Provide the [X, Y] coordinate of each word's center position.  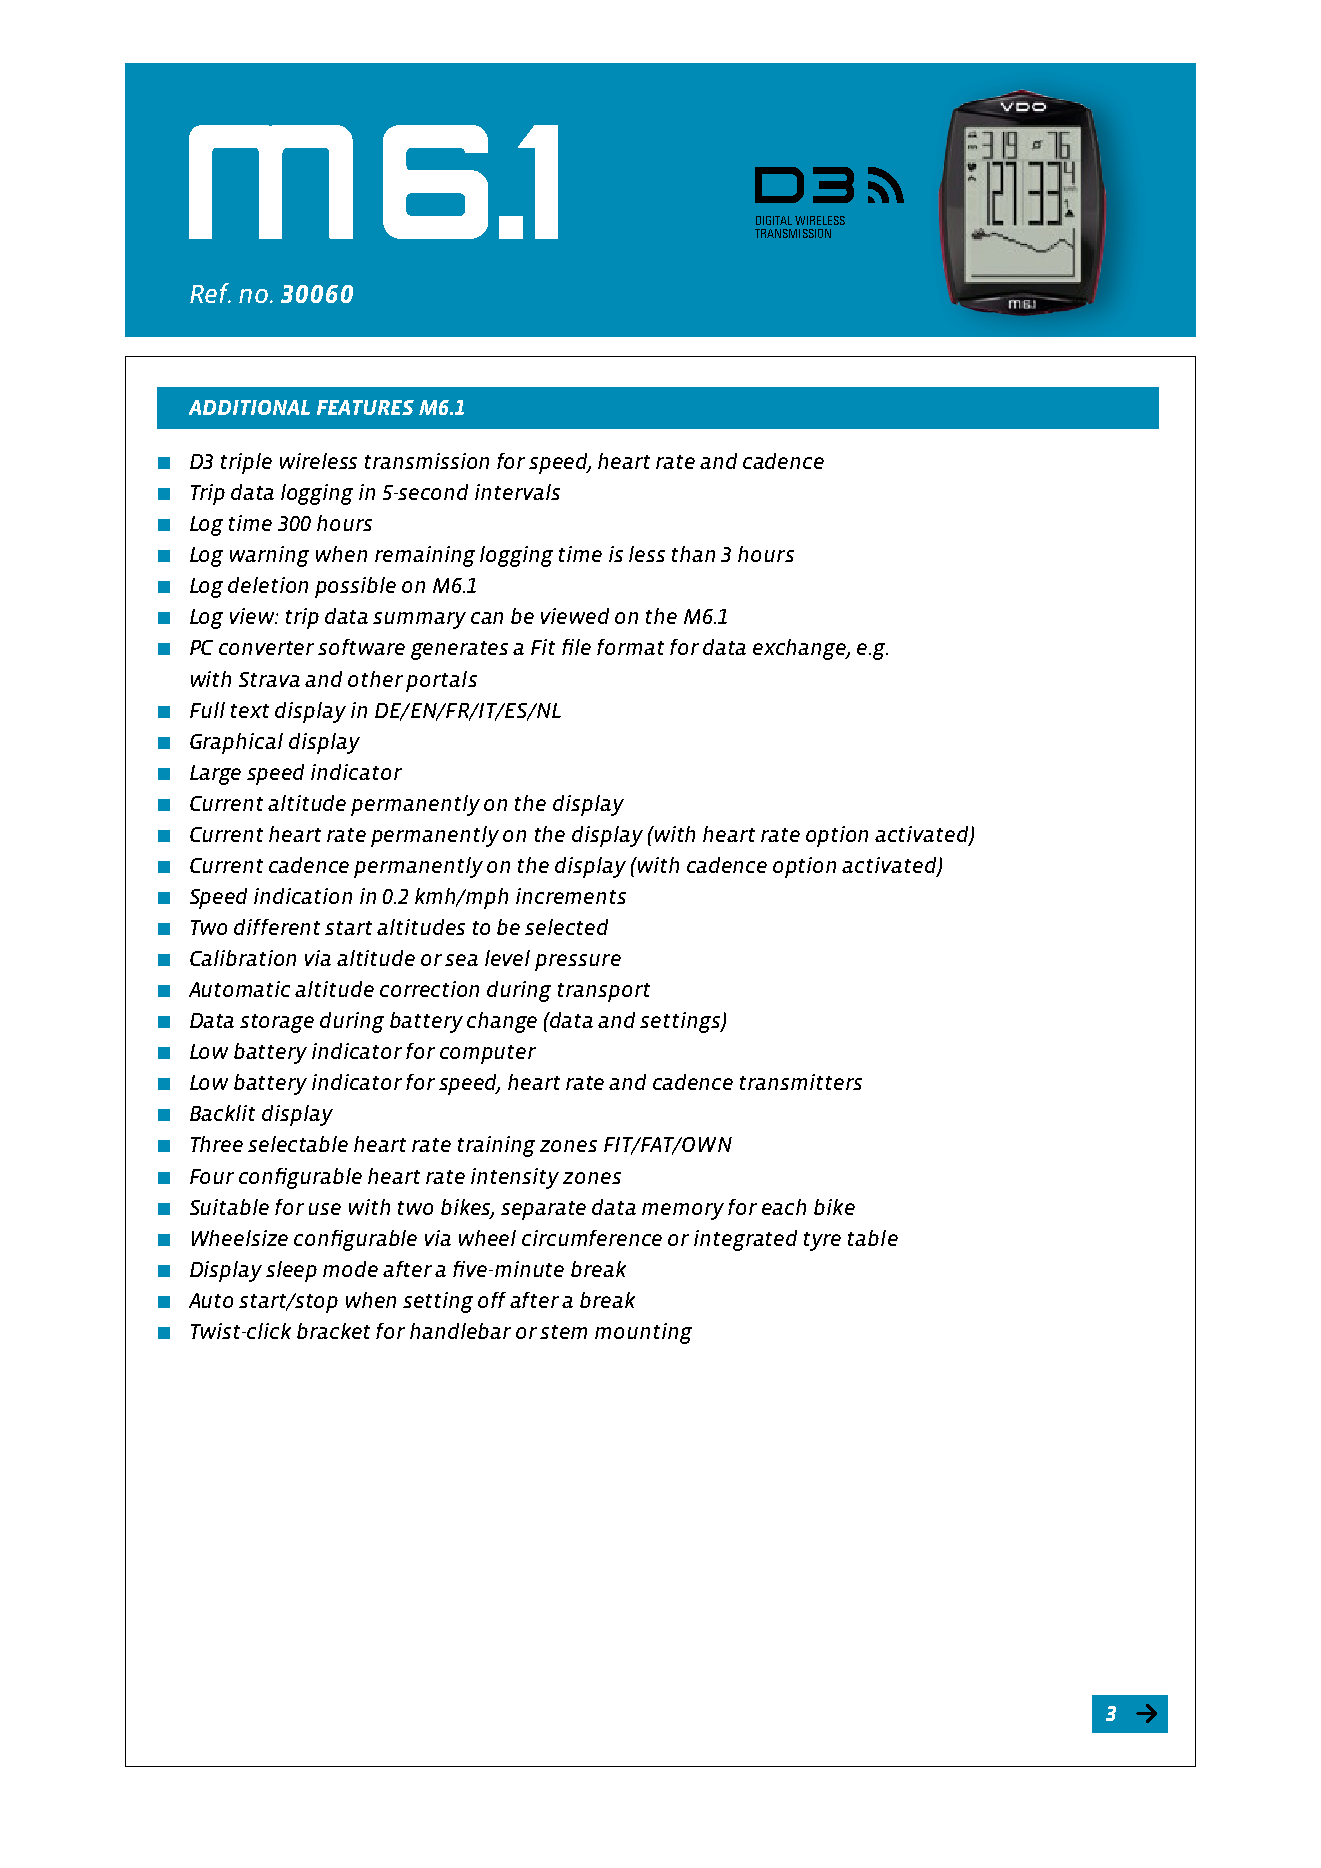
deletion [268, 585]
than [693, 554]
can [487, 618]
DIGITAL [774, 220]
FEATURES [365, 407]
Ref [210, 293]
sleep [291, 1271]
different [277, 927]
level [507, 958]
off [492, 1300]
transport [604, 992]
